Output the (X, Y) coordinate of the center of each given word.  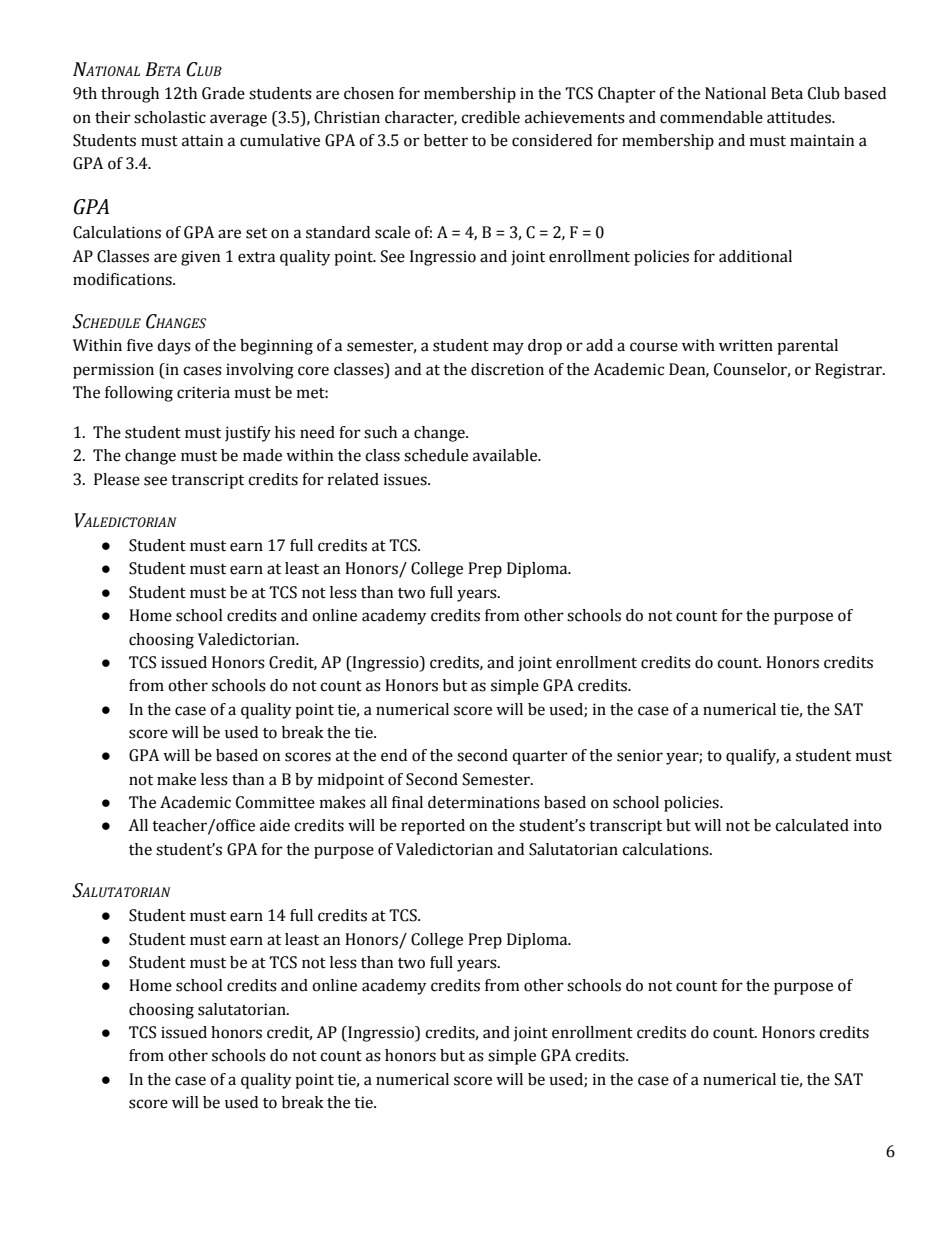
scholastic (170, 117)
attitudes (800, 117)
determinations (484, 802)
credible (490, 117)
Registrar (849, 371)
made (262, 455)
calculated (812, 825)
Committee (275, 802)
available (506, 455)
